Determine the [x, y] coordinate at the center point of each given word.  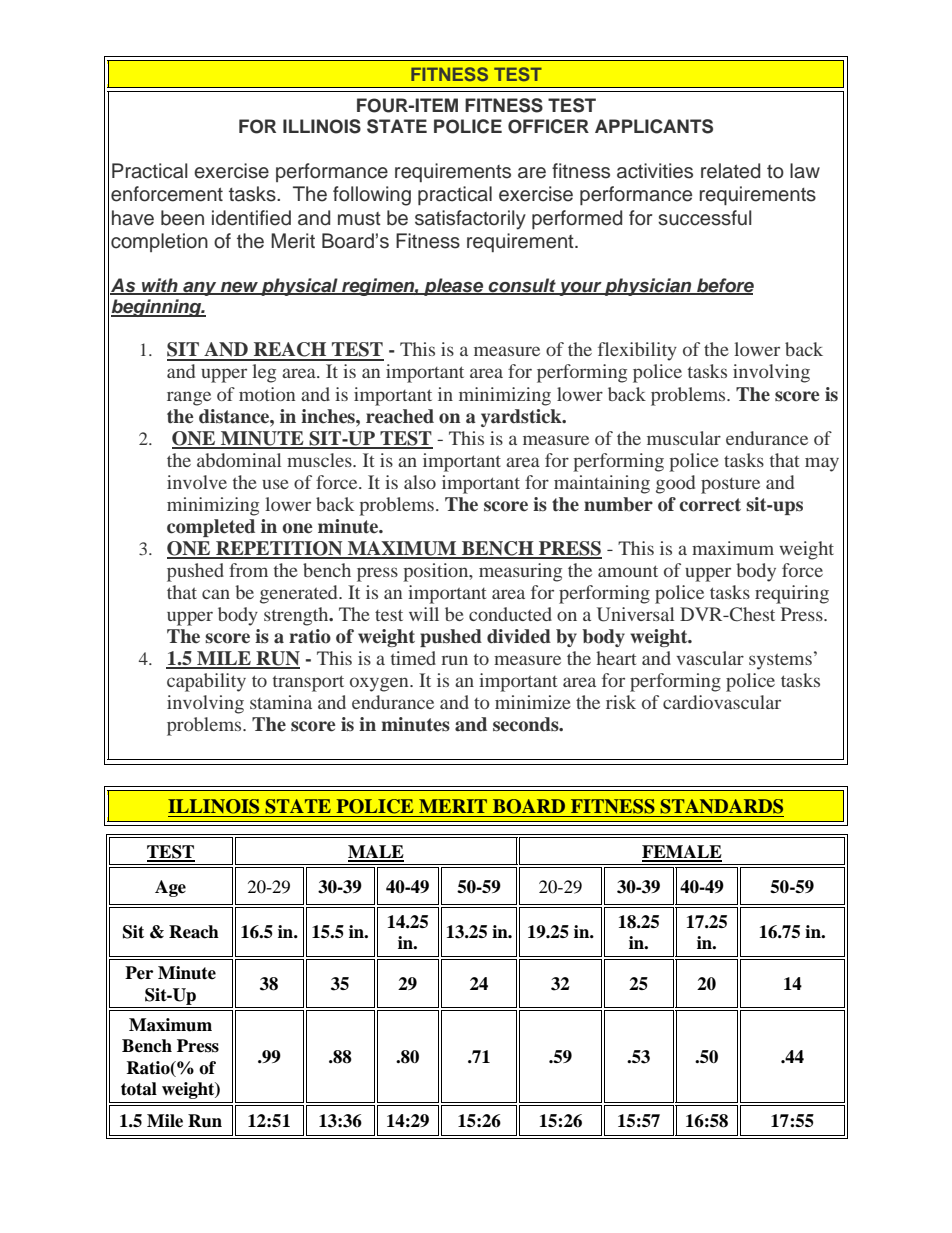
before [724, 286]
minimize [533, 702]
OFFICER [548, 126]
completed [211, 528]
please [454, 287]
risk [621, 702]
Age [170, 888]
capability [206, 682]
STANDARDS [721, 806]
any [200, 289]
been [182, 218]
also [420, 482]
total [139, 1089]
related [730, 171]
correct [710, 505]
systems [780, 662]
